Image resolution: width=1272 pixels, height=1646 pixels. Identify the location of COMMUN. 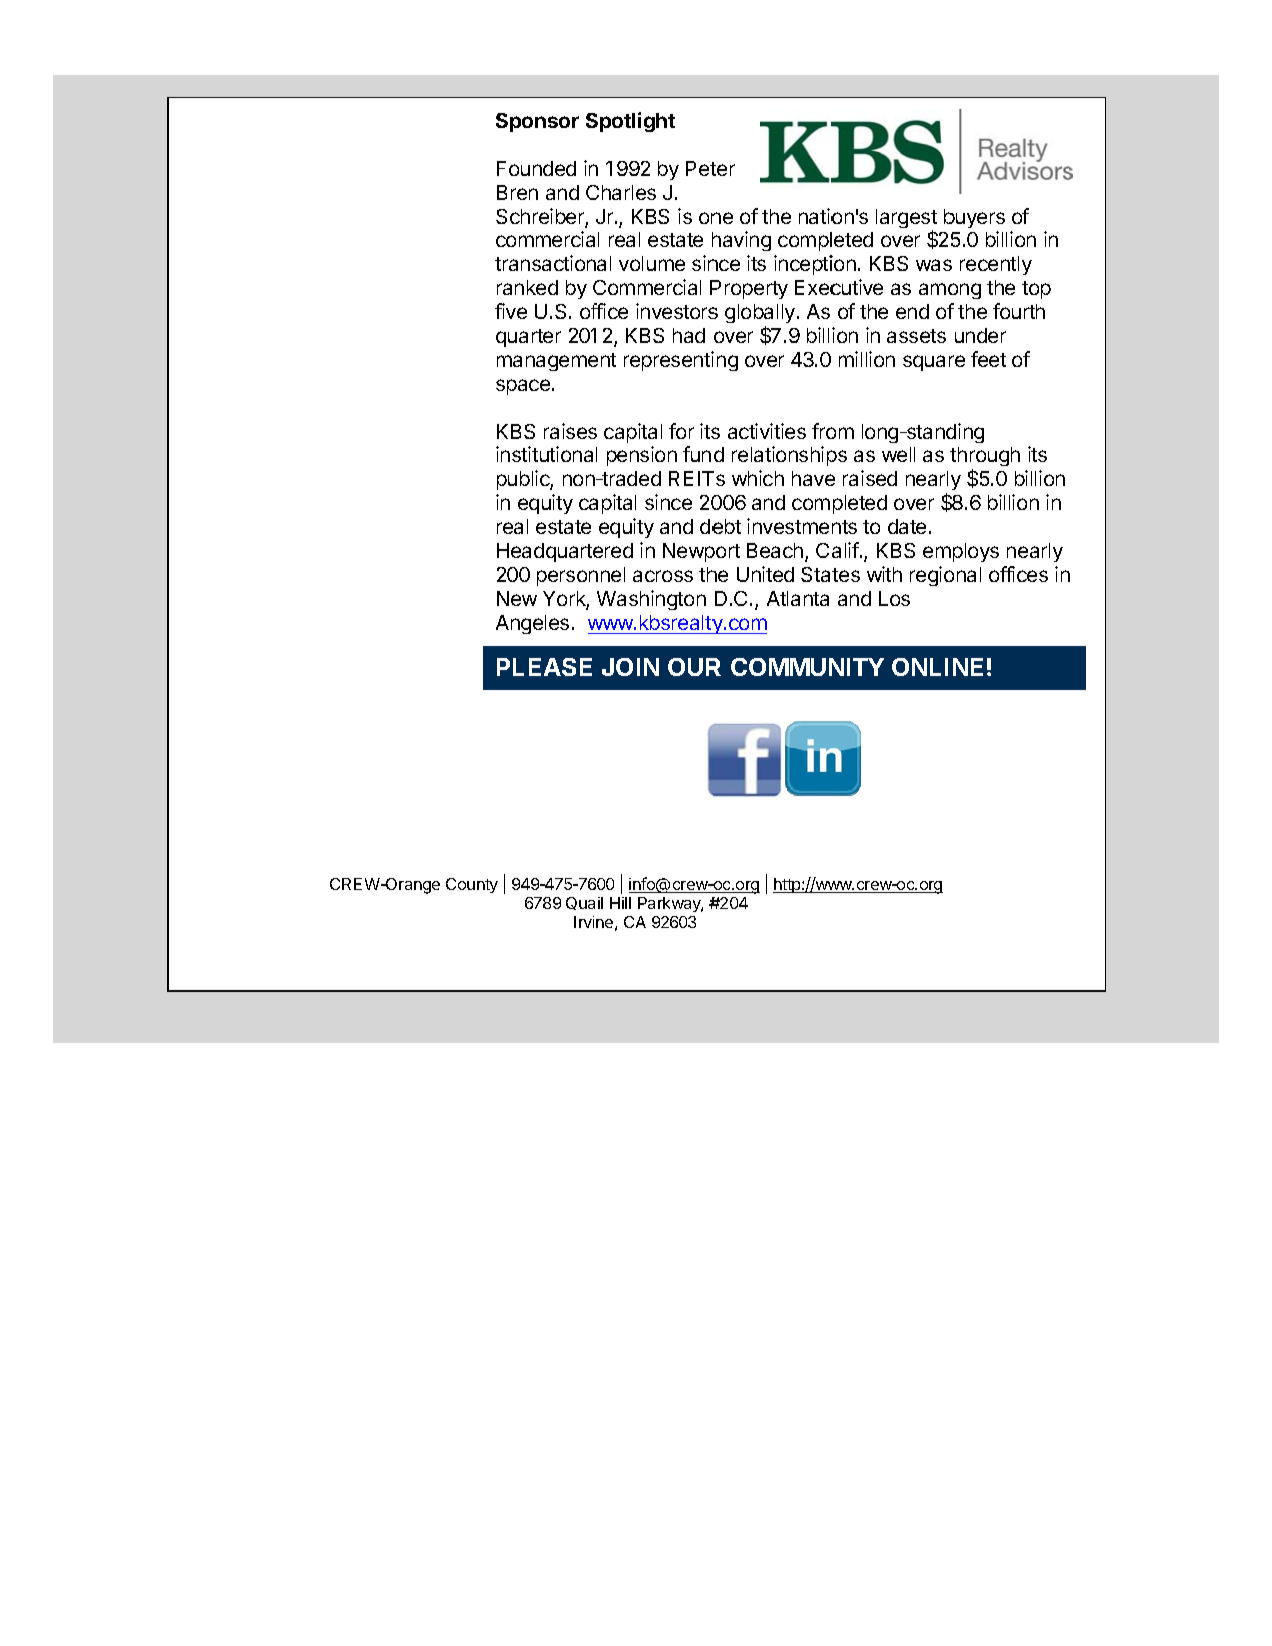
(787, 667).
